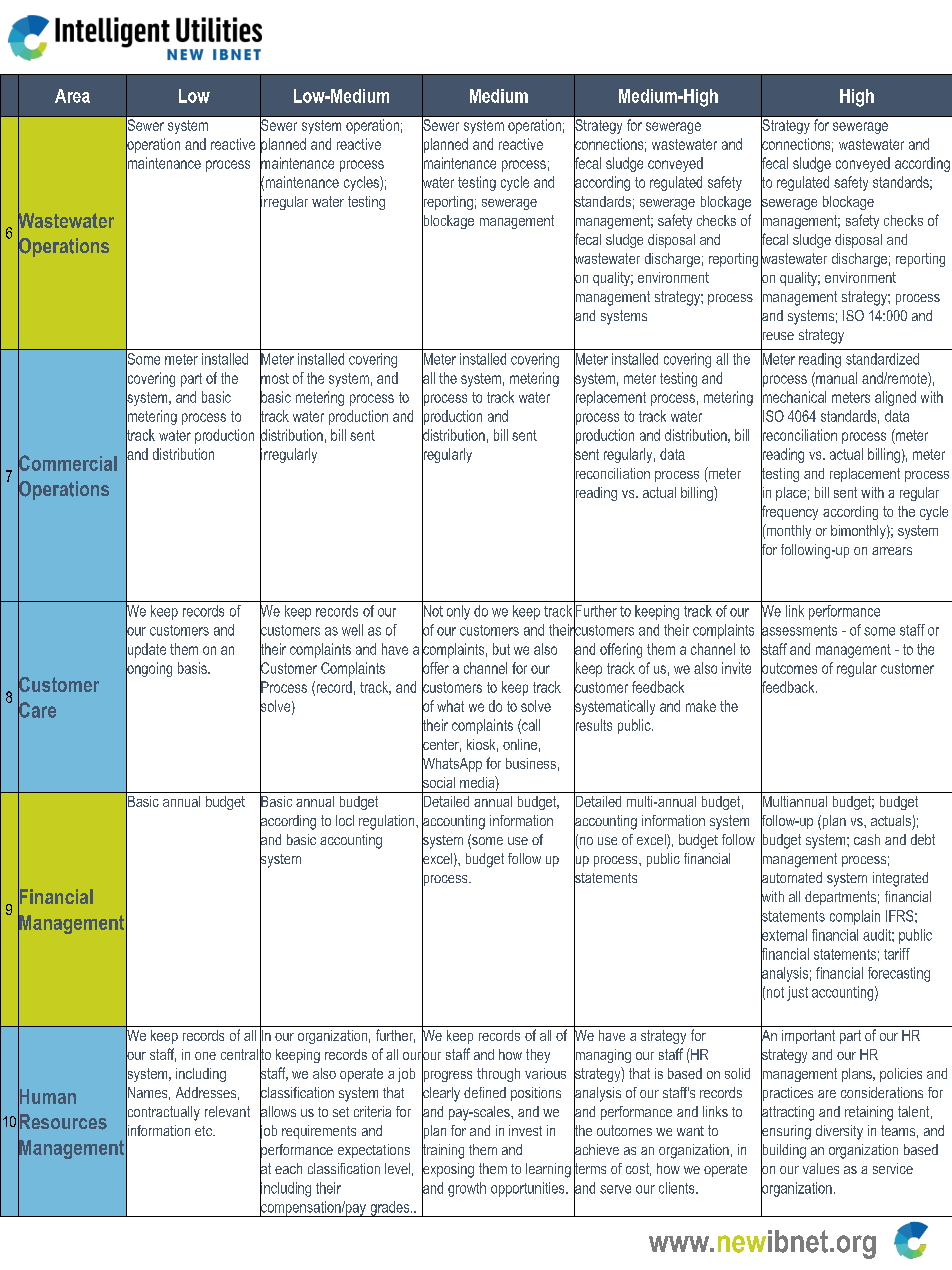  What do you see at coordinates (67, 463) in the document?
I see `Commercial` at bounding box center [67, 463].
